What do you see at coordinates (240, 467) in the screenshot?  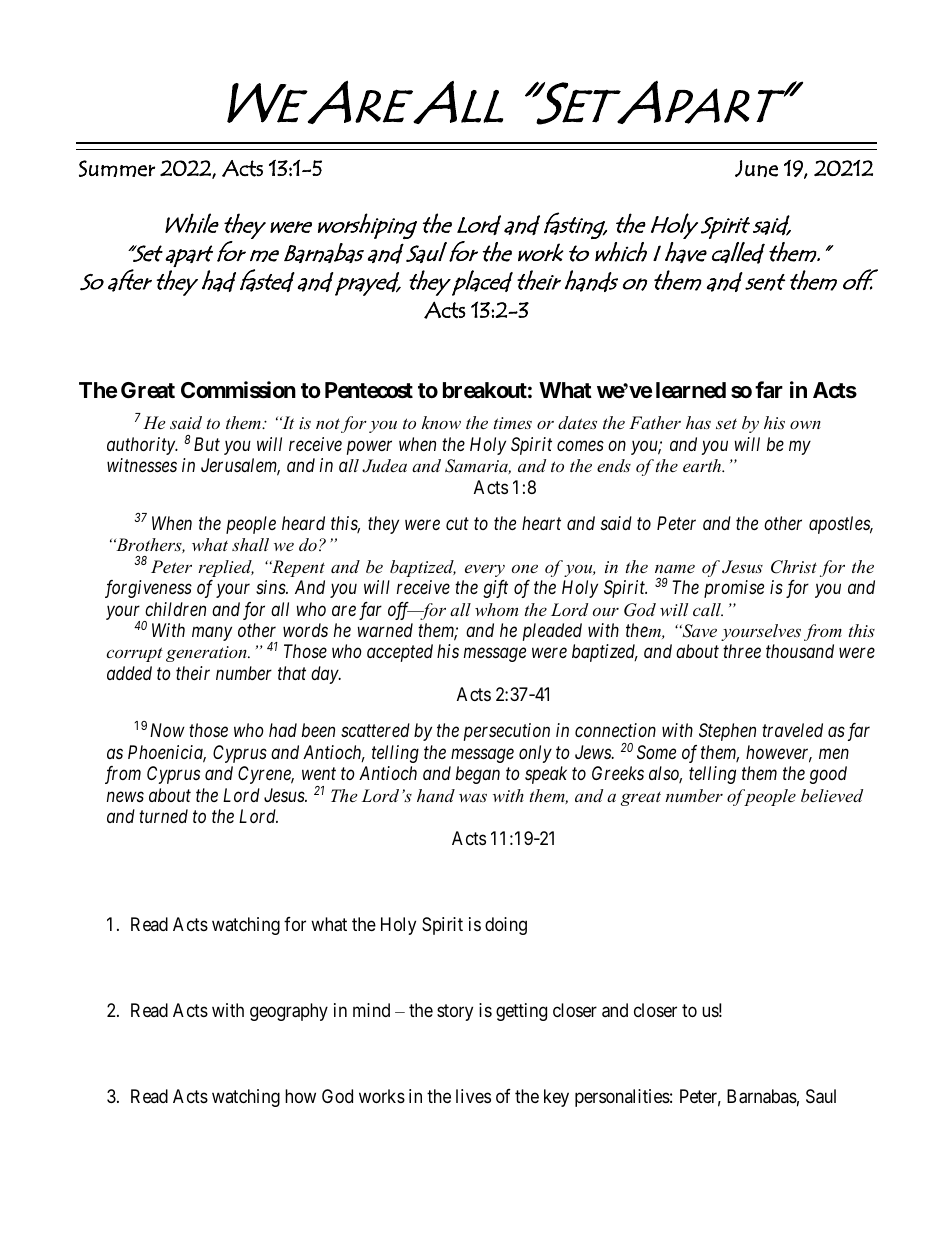 I see `Jerusalem` at bounding box center [240, 467].
